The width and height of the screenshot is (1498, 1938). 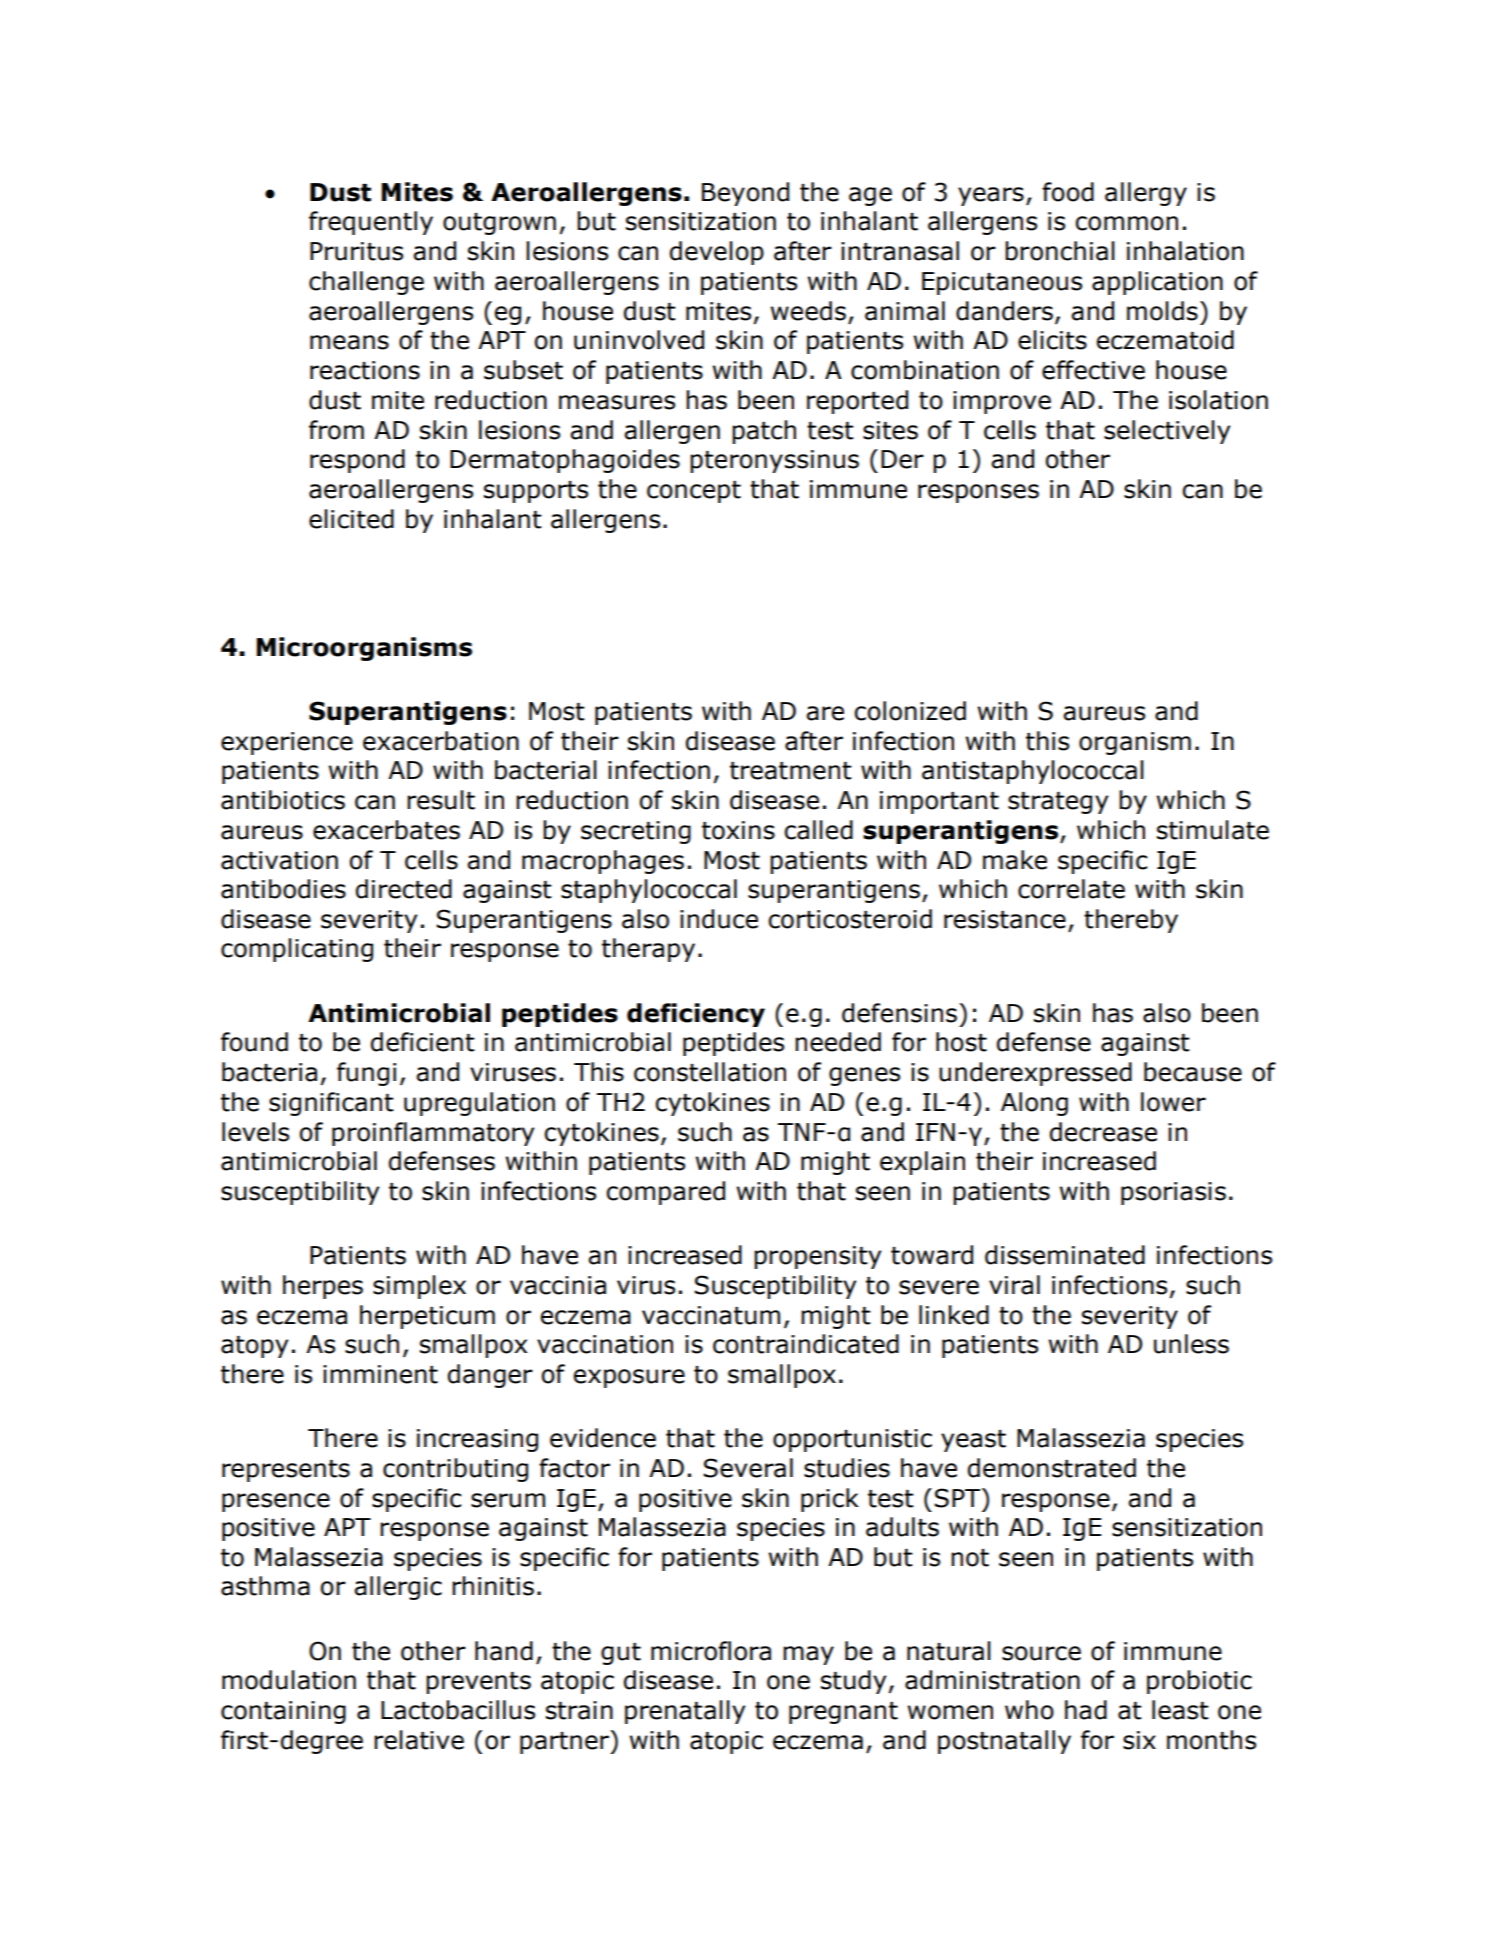 What do you see at coordinates (665, 1193) in the screenshot?
I see `compared` at bounding box center [665, 1193].
